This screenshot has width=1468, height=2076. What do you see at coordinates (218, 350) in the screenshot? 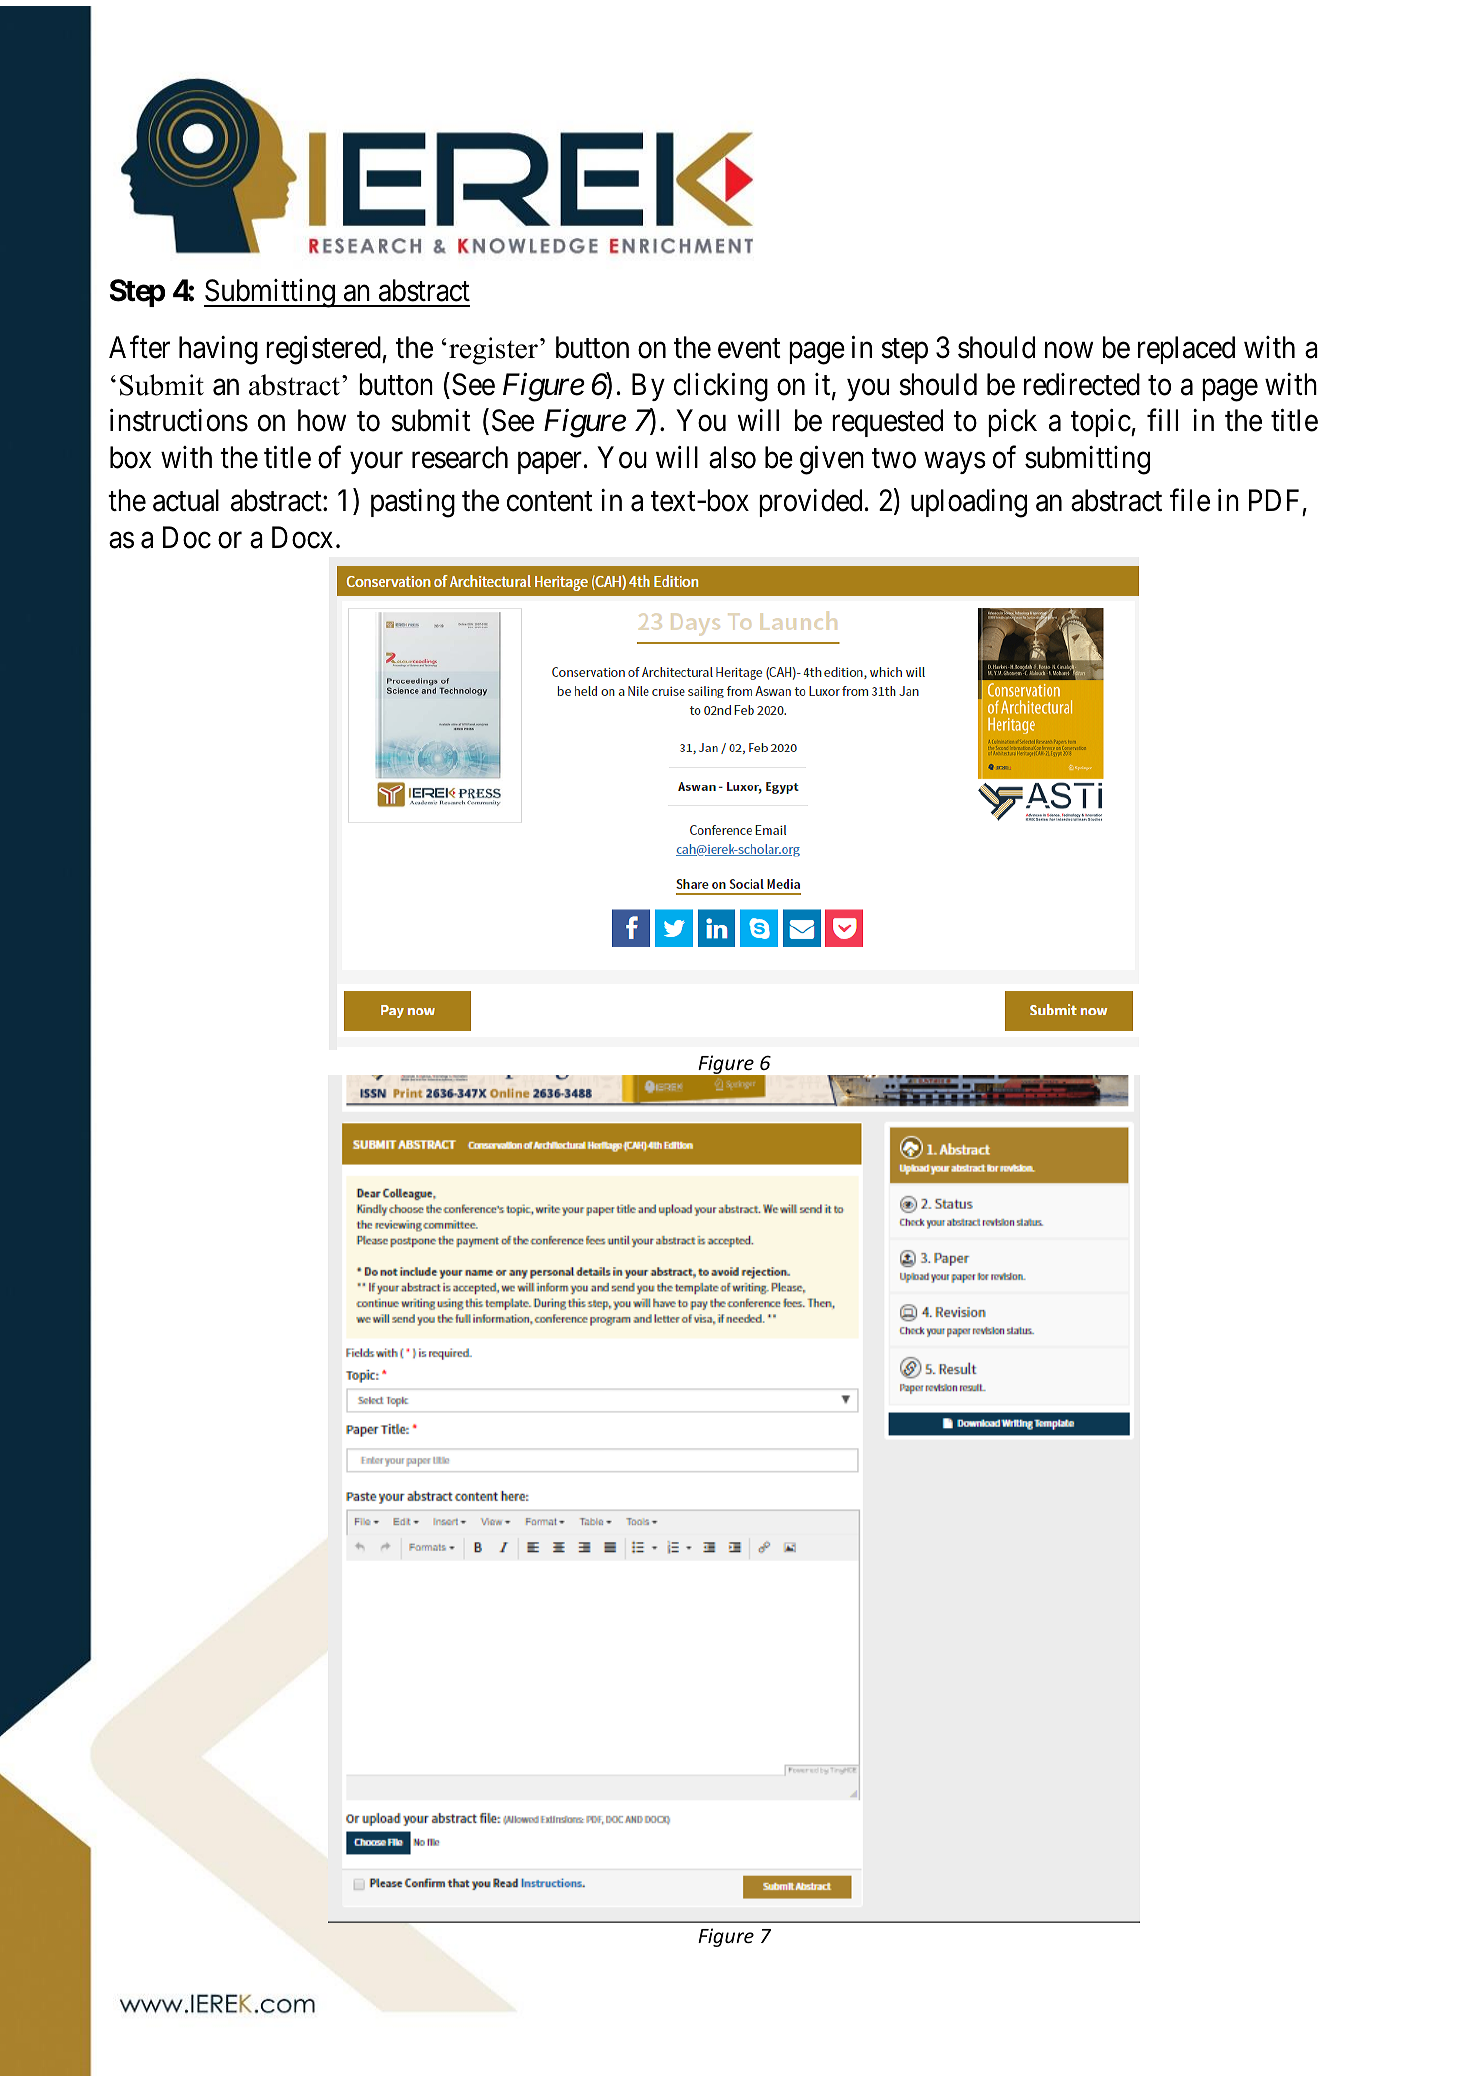
I see `having` at bounding box center [218, 350].
